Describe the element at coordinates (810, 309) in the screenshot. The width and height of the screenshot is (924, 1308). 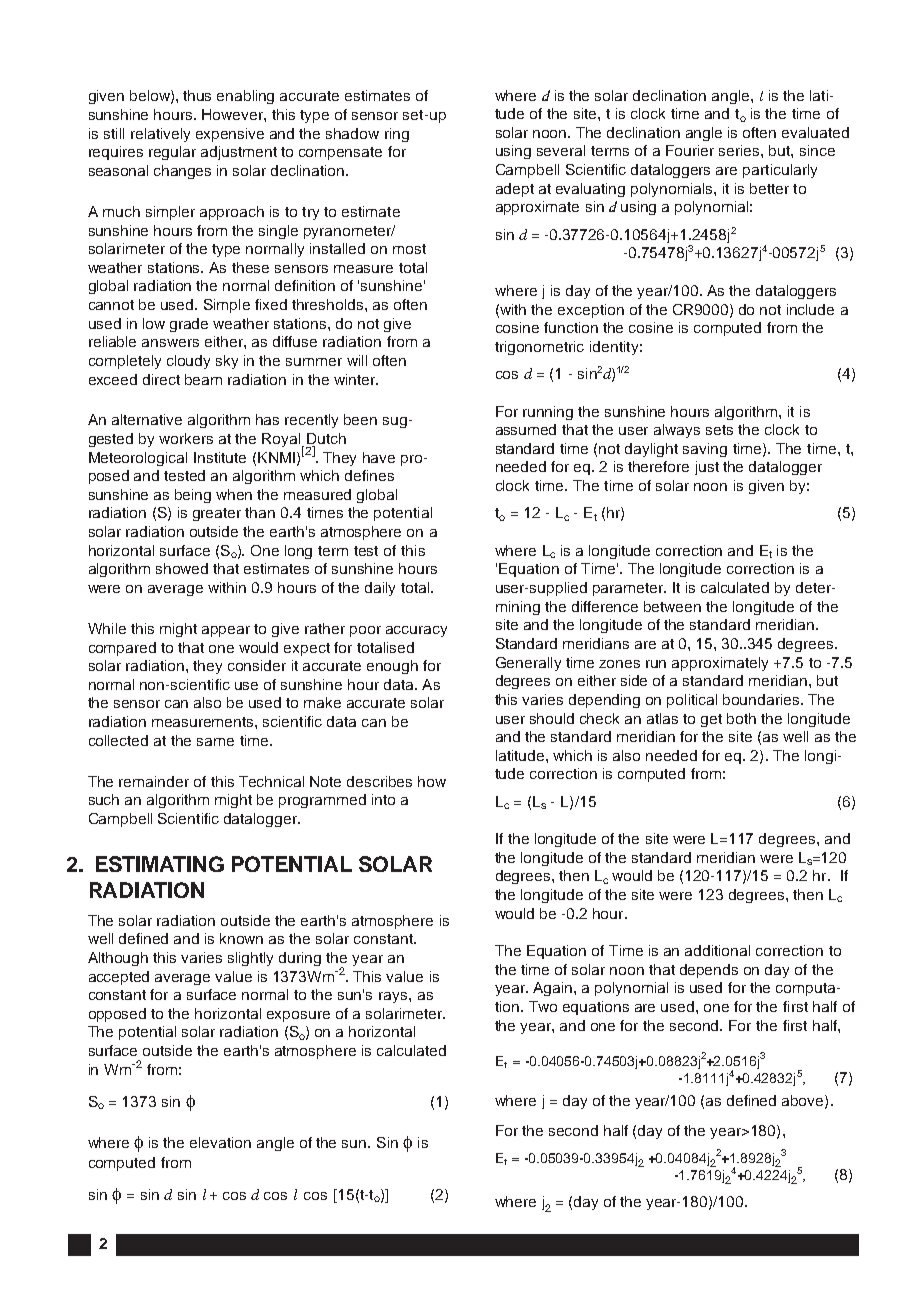
I see `include` at that location.
